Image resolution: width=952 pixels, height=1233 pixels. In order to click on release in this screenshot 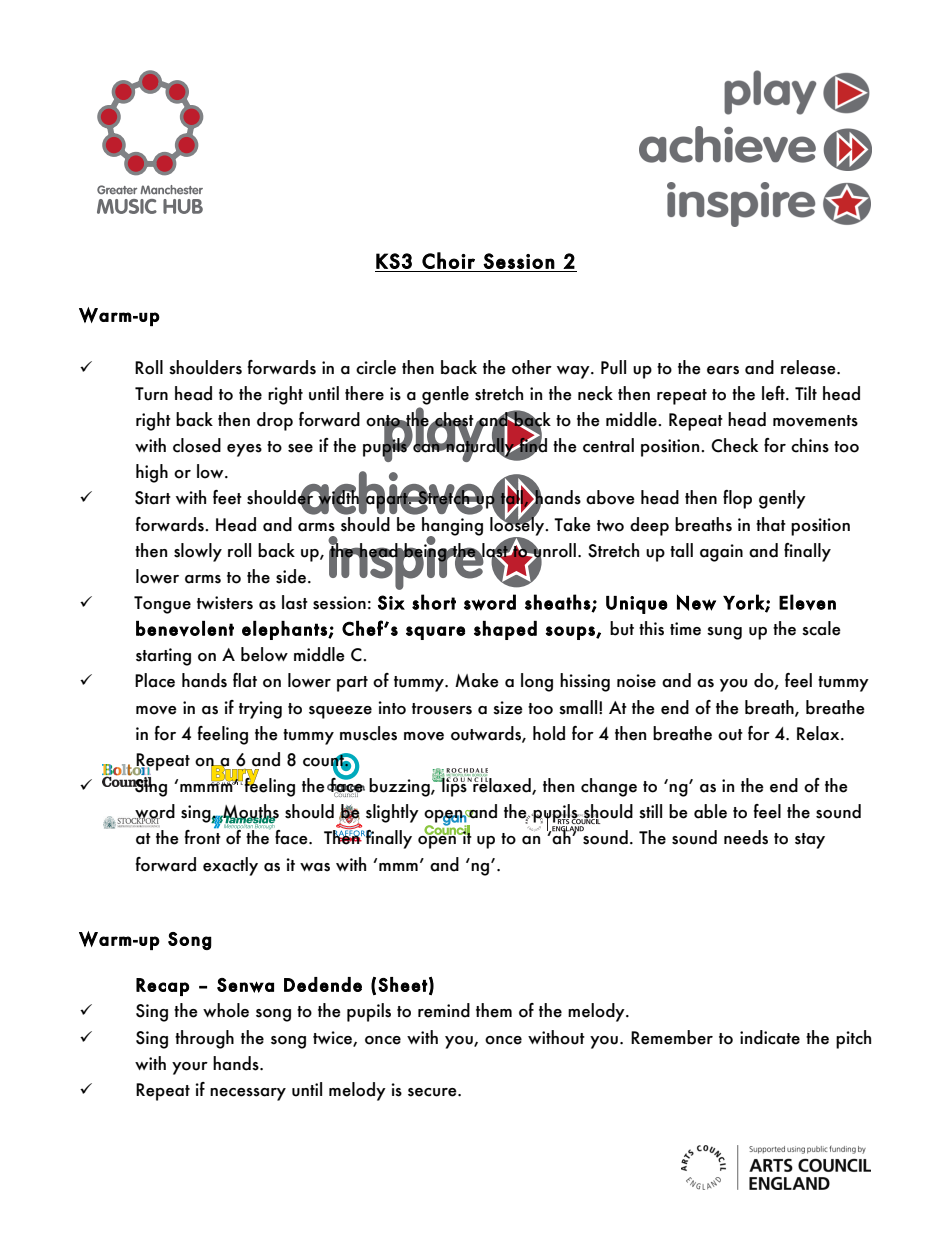, I will do `click(809, 367)`.
